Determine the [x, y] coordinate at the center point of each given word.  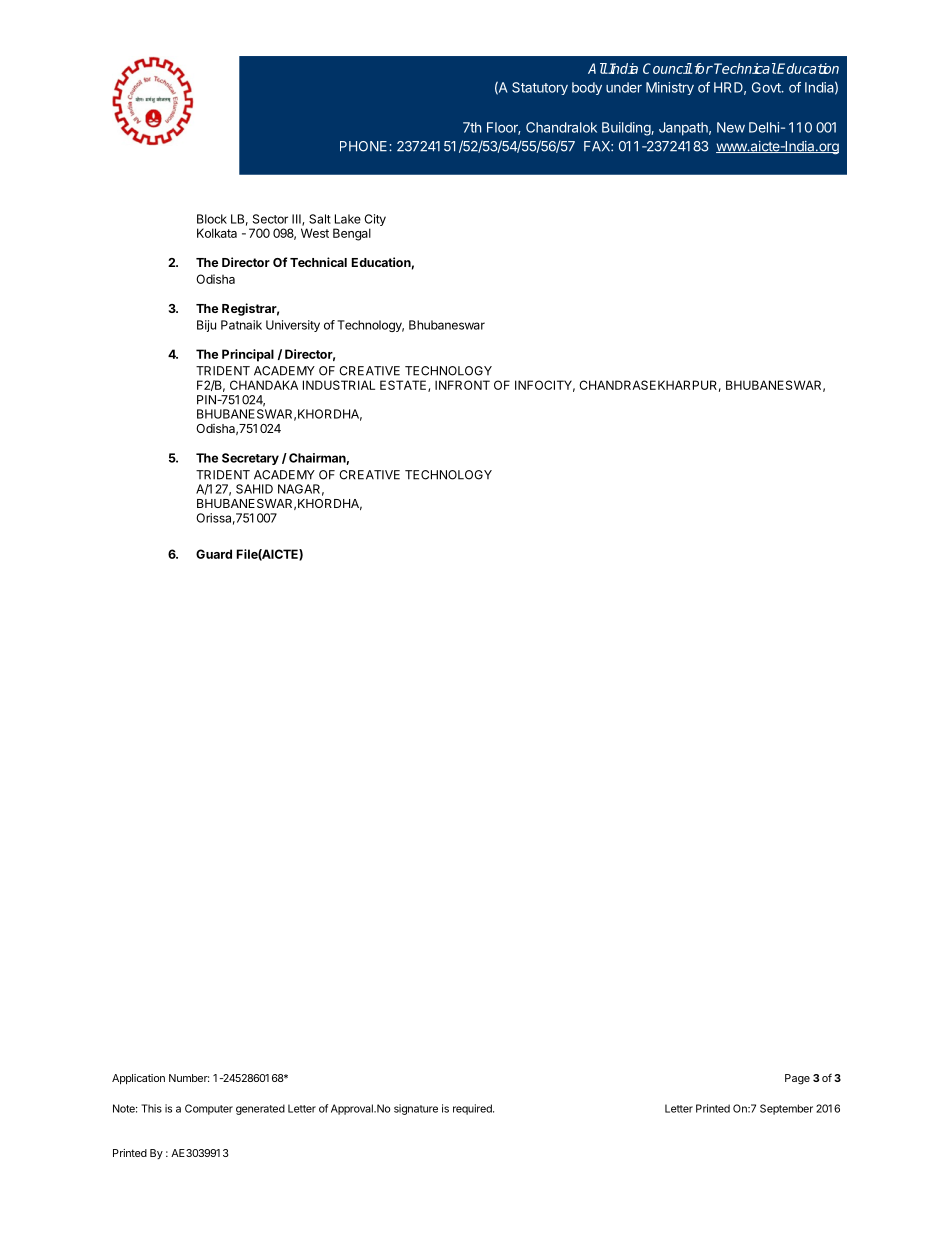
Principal [248, 355]
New [731, 127]
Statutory [540, 88]
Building [627, 129]
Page [797, 1079]
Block [212, 219]
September [786, 1109]
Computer [209, 1109]
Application [138, 1079]
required [473, 1109]
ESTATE [404, 386]
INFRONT [462, 385]
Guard [214, 554]
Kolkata [217, 233]
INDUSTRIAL [339, 385]
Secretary [250, 459]
